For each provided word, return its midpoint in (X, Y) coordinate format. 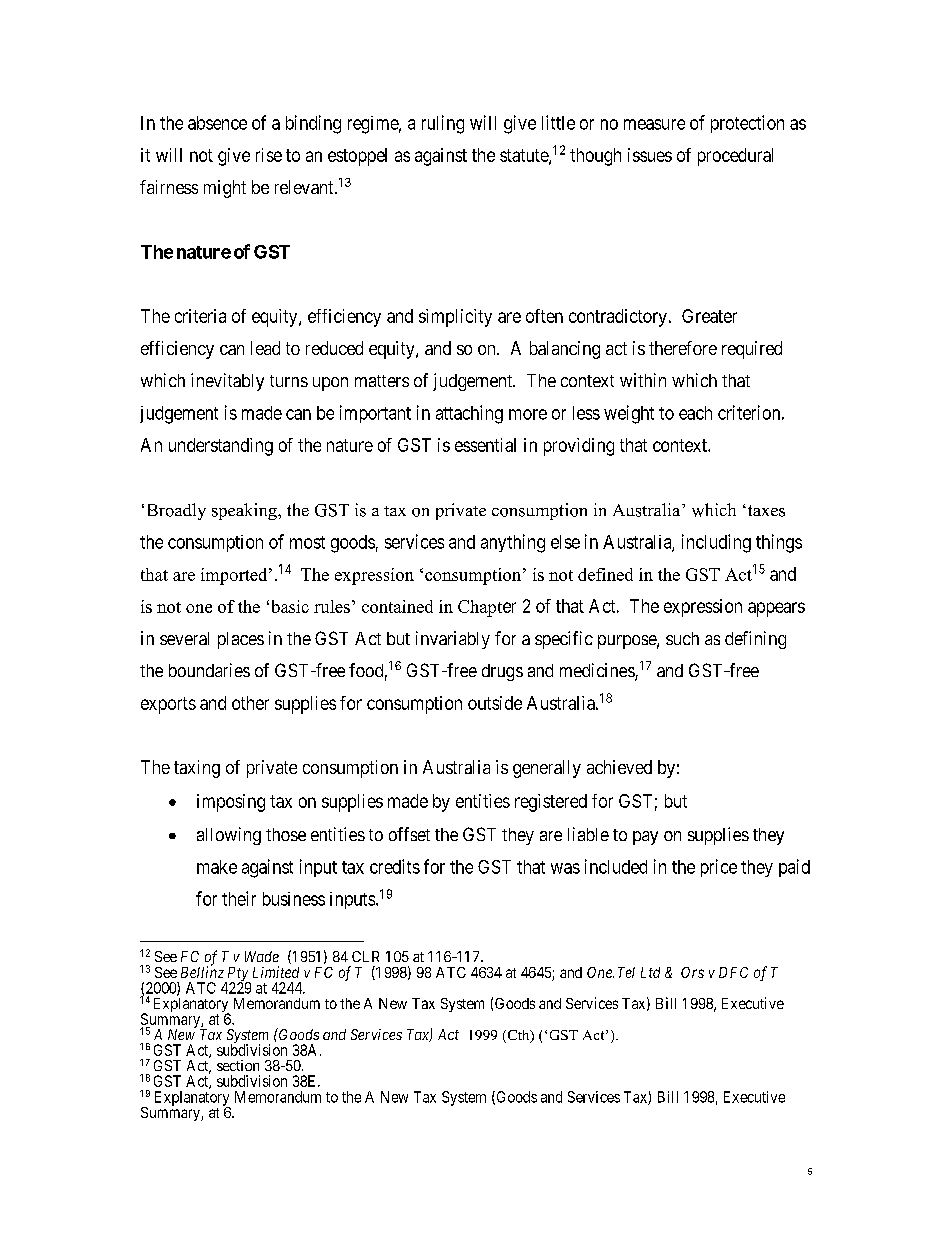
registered (551, 803)
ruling (443, 124)
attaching (469, 414)
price (719, 868)
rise (269, 155)
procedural (735, 157)
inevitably (227, 382)
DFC (733, 972)
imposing (231, 803)
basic (290, 606)
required (752, 350)
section (238, 1065)
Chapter (487, 608)
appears (776, 609)
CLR (365, 956)
